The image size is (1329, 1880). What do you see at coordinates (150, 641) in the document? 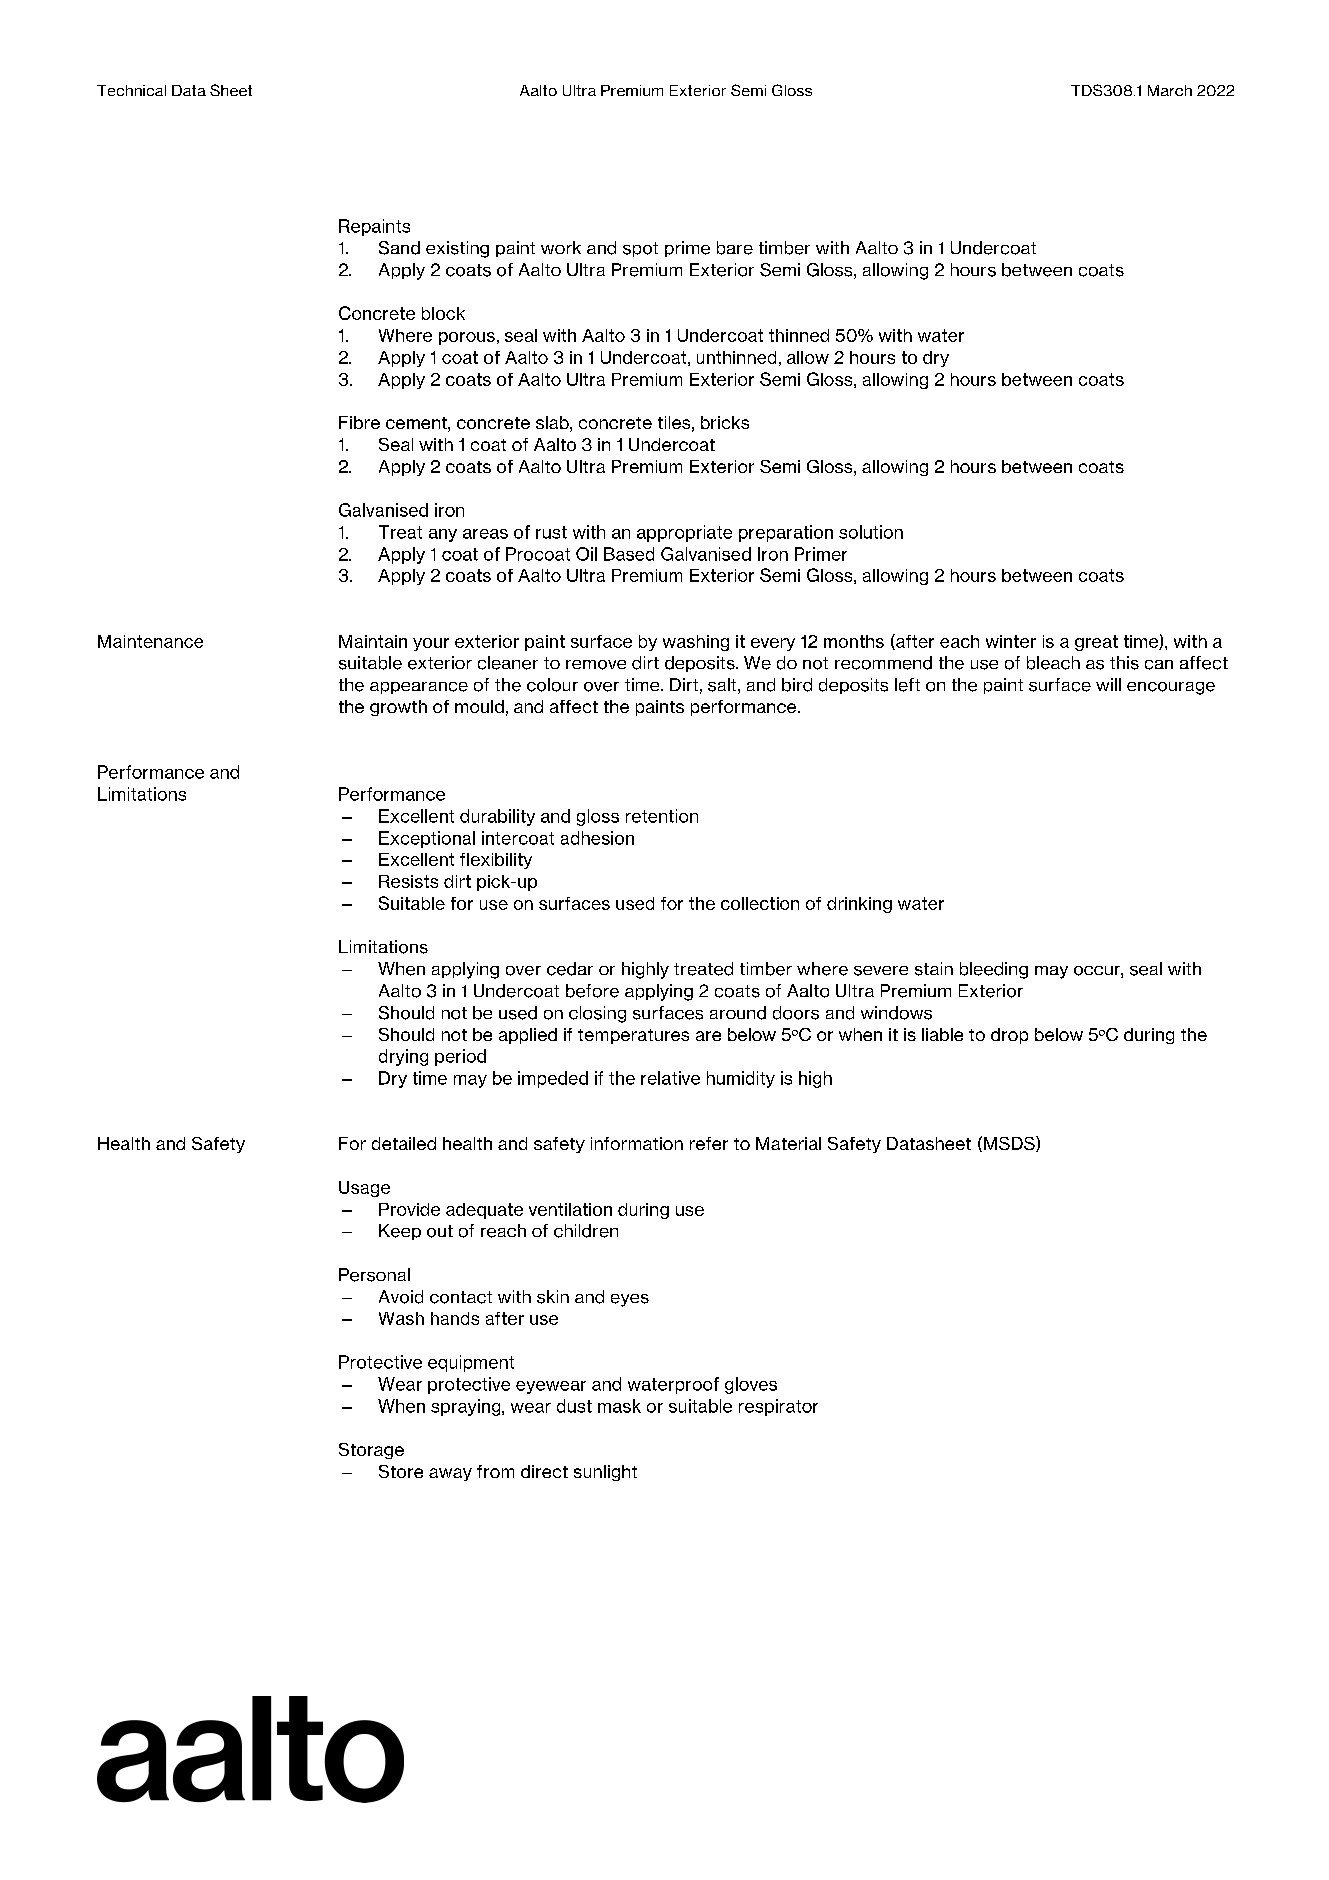
I see `Maintenance` at bounding box center [150, 641].
